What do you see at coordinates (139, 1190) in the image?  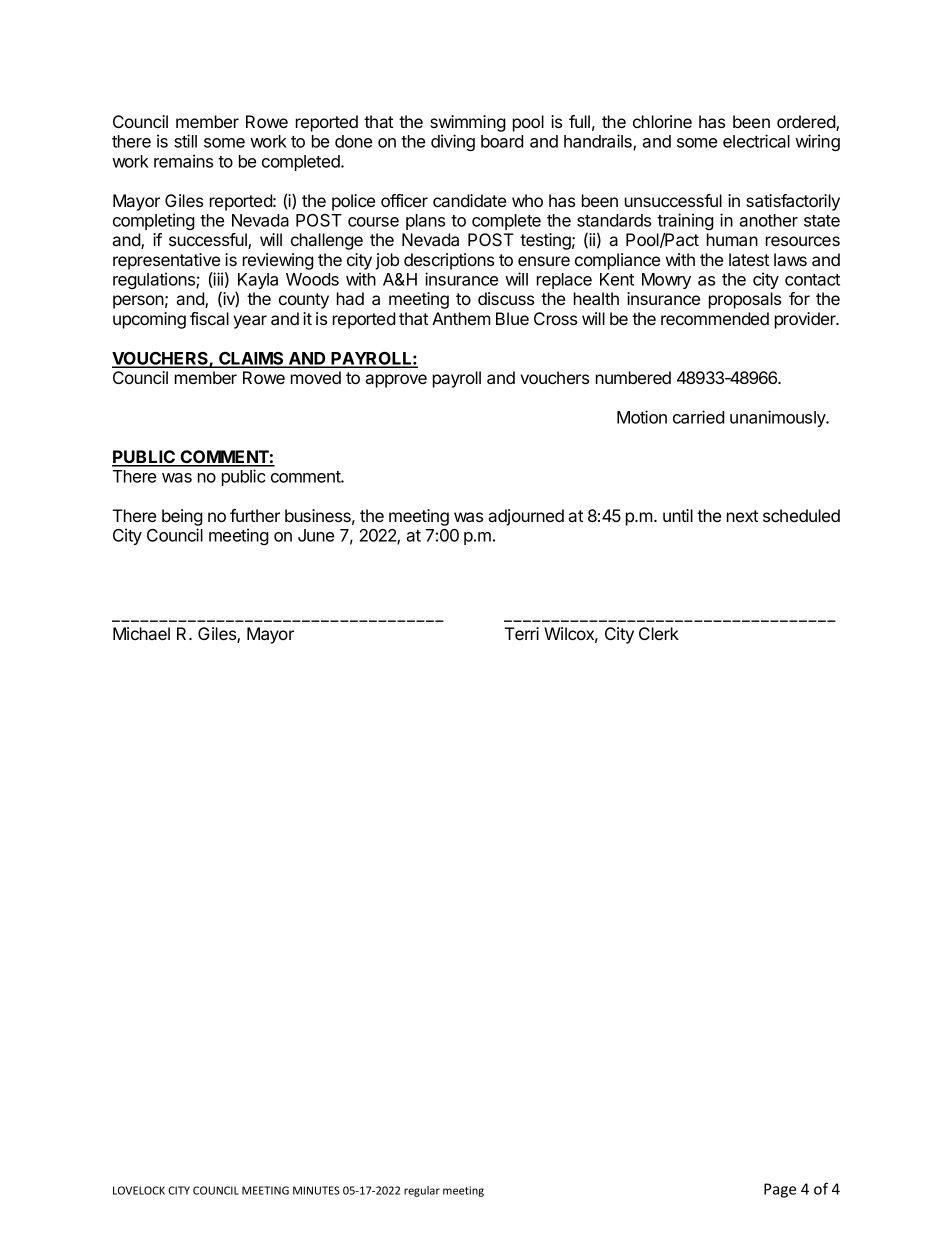 I see `LOVELOCK` at bounding box center [139, 1190].
